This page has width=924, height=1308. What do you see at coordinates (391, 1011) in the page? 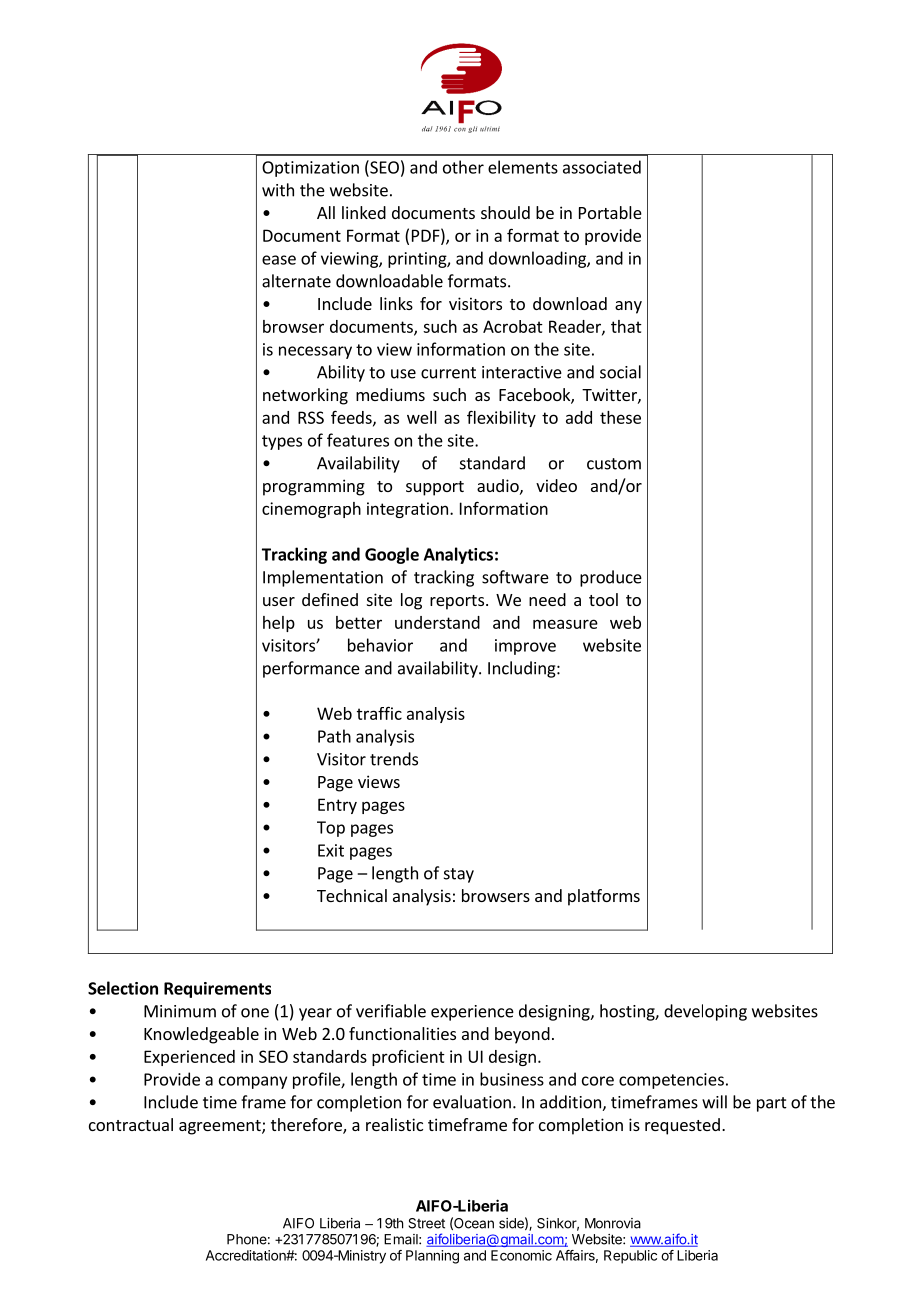
I see `verifiable` at bounding box center [391, 1011].
